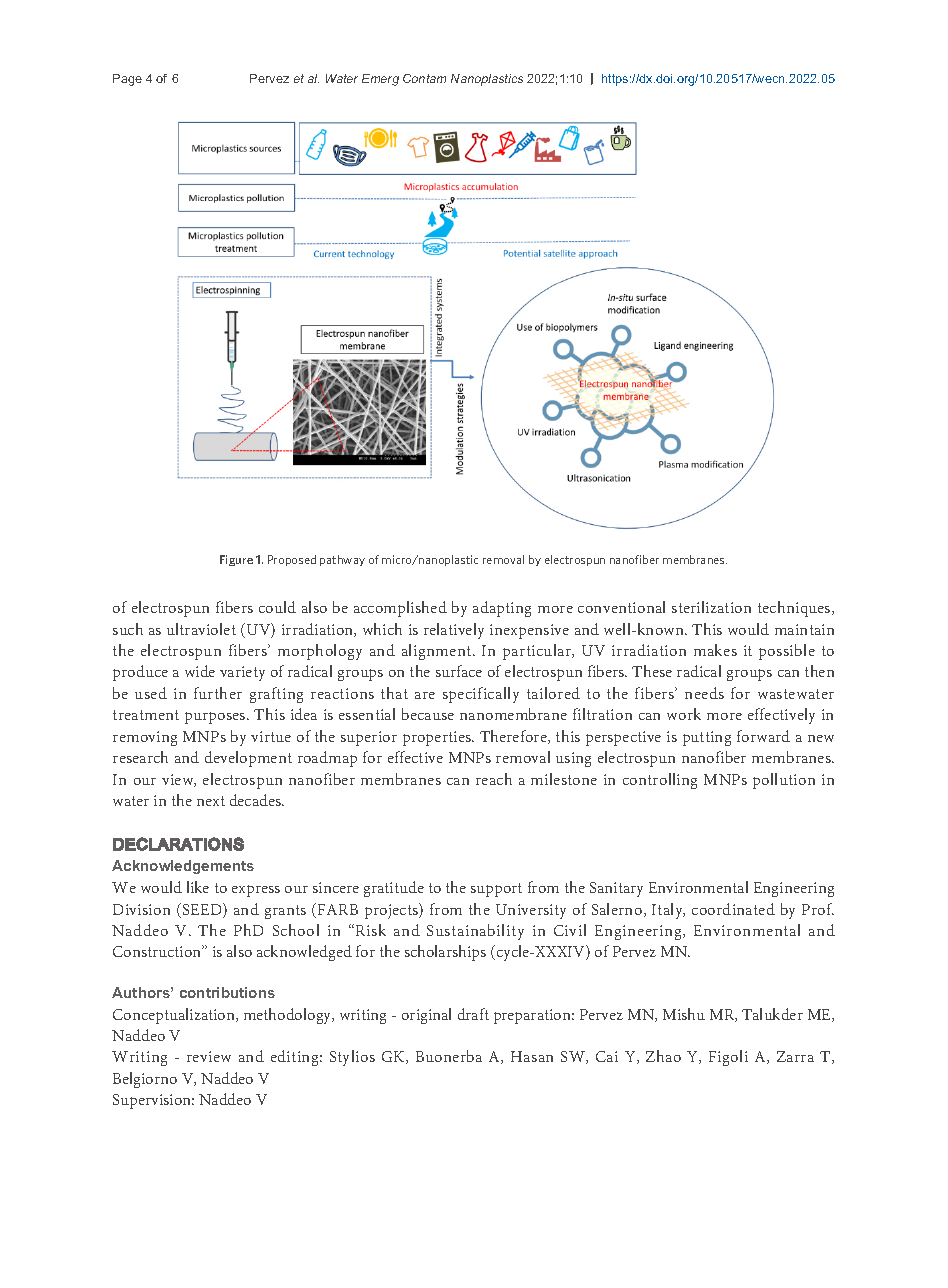 The height and width of the image is (1288, 948). I want to click on specifically, so click(481, 695).
